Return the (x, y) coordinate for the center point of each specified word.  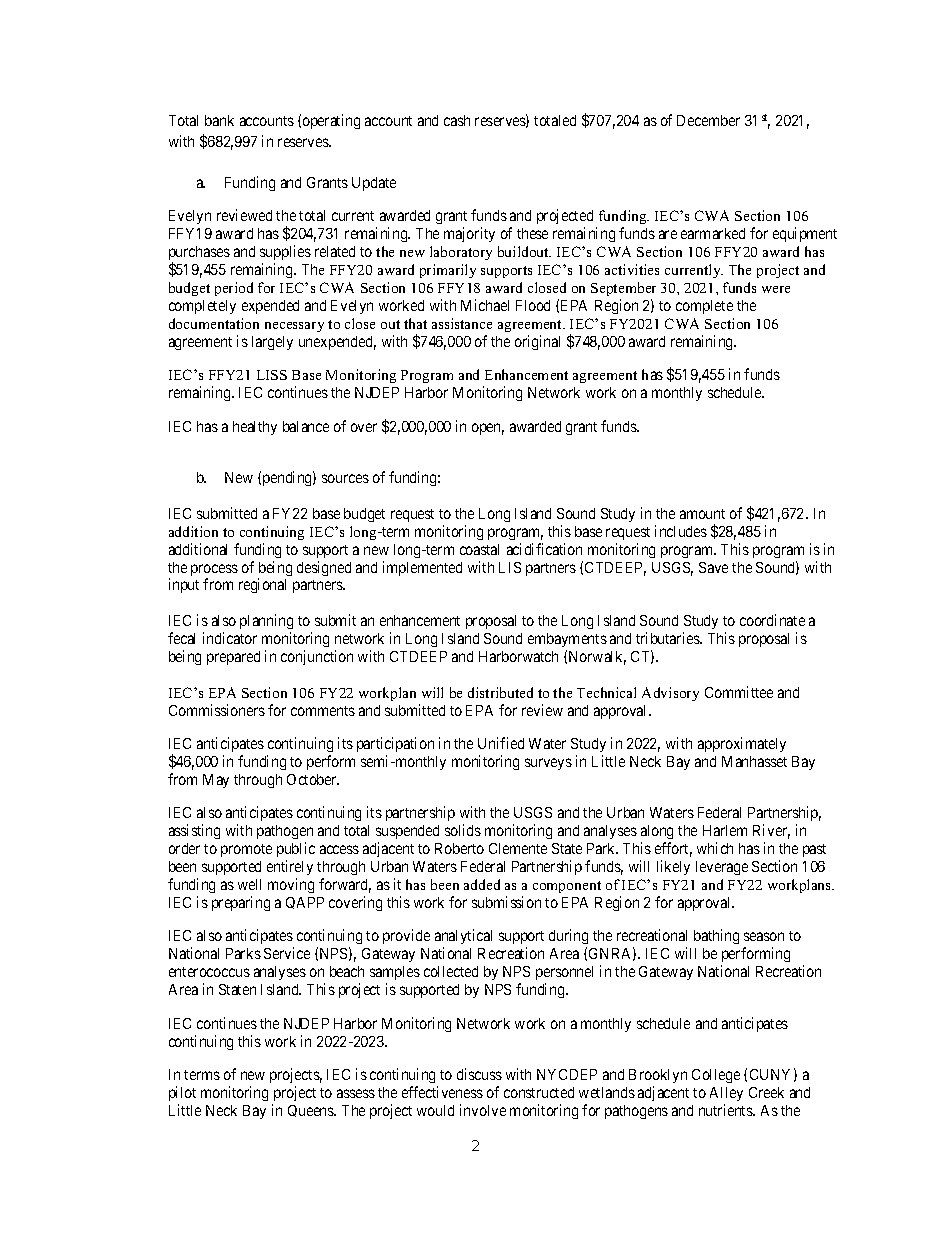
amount (702, 514)
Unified (501, 743)
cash (457, 120)
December (708, 120)
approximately (742, 744)
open (488, 429)
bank (219, 120)
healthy (255, 428)
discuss (479, 1074)
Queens (312, 1111)
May (216, 781)
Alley (726, 1094)
